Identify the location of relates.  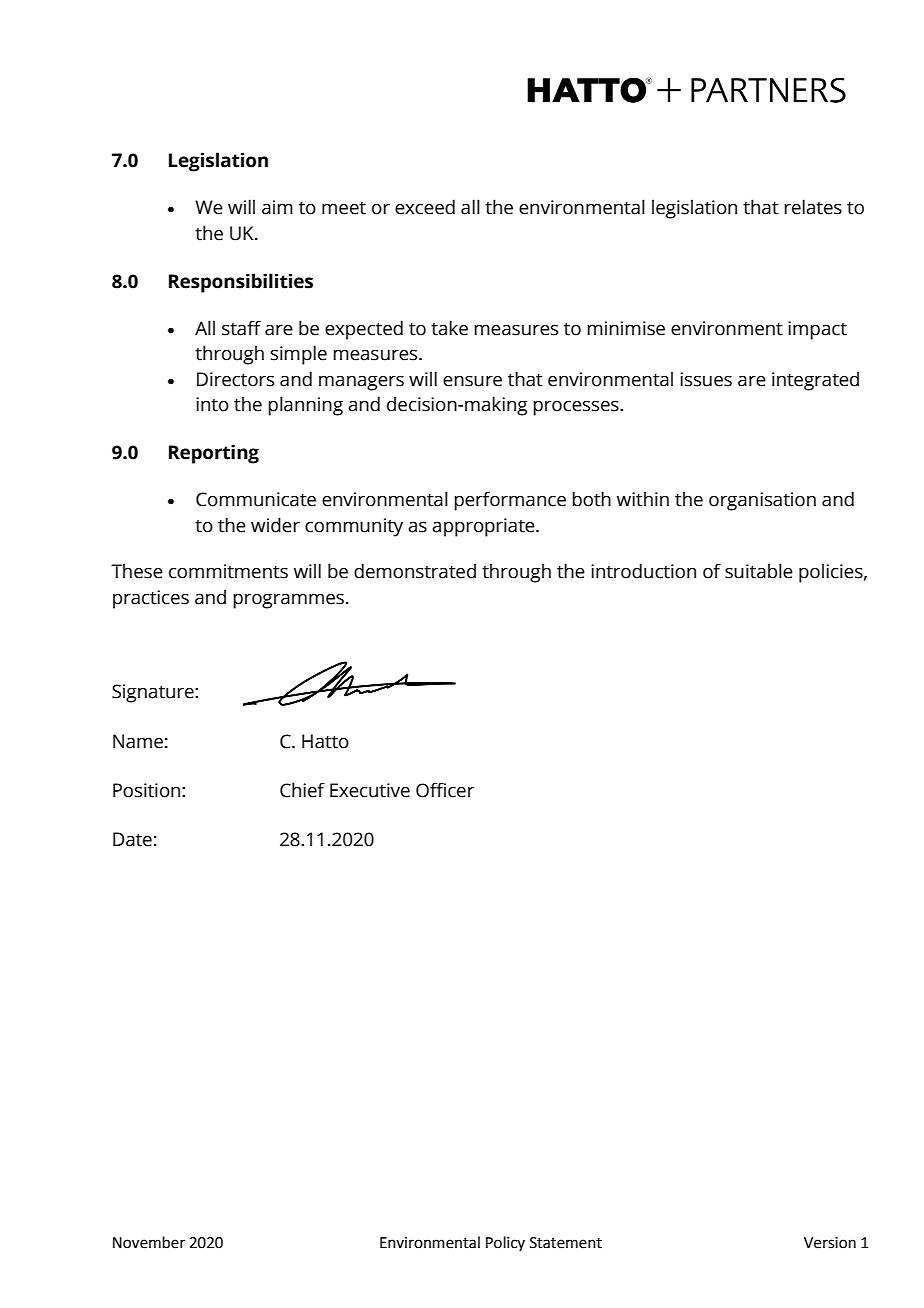
(813, 207).
